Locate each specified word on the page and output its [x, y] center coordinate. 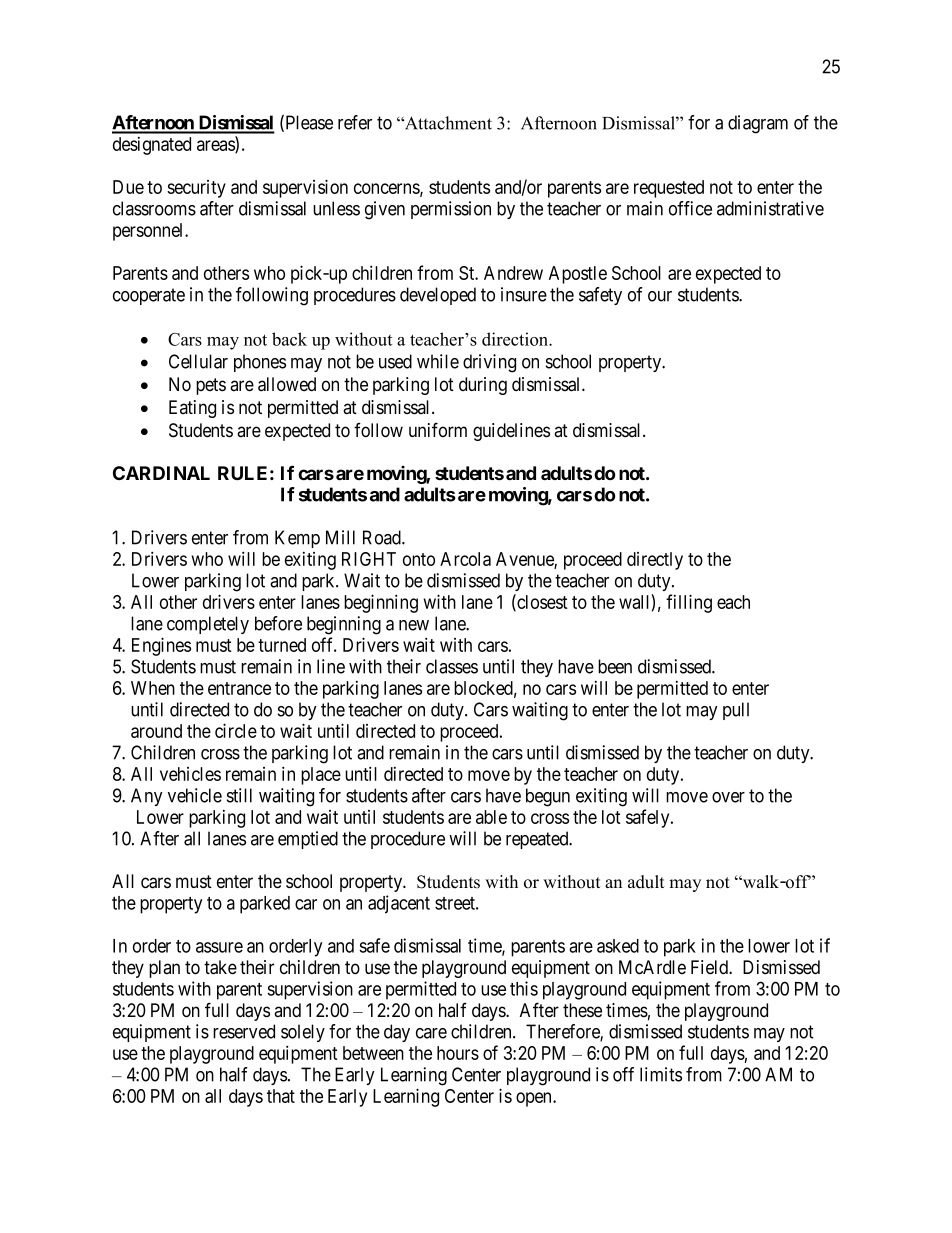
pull [736, 711]
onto [419, 559]
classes [452, 666]
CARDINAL [161, 473]
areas [216, 147]
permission [451, 210]
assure [219, 947]
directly [655, 561]
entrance [239, 688]
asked [618, 946]
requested [669, 189]
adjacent [399, 904]
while [438, 361]
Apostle [578, 275]
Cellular [198, 361]
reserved [244, 1031]
